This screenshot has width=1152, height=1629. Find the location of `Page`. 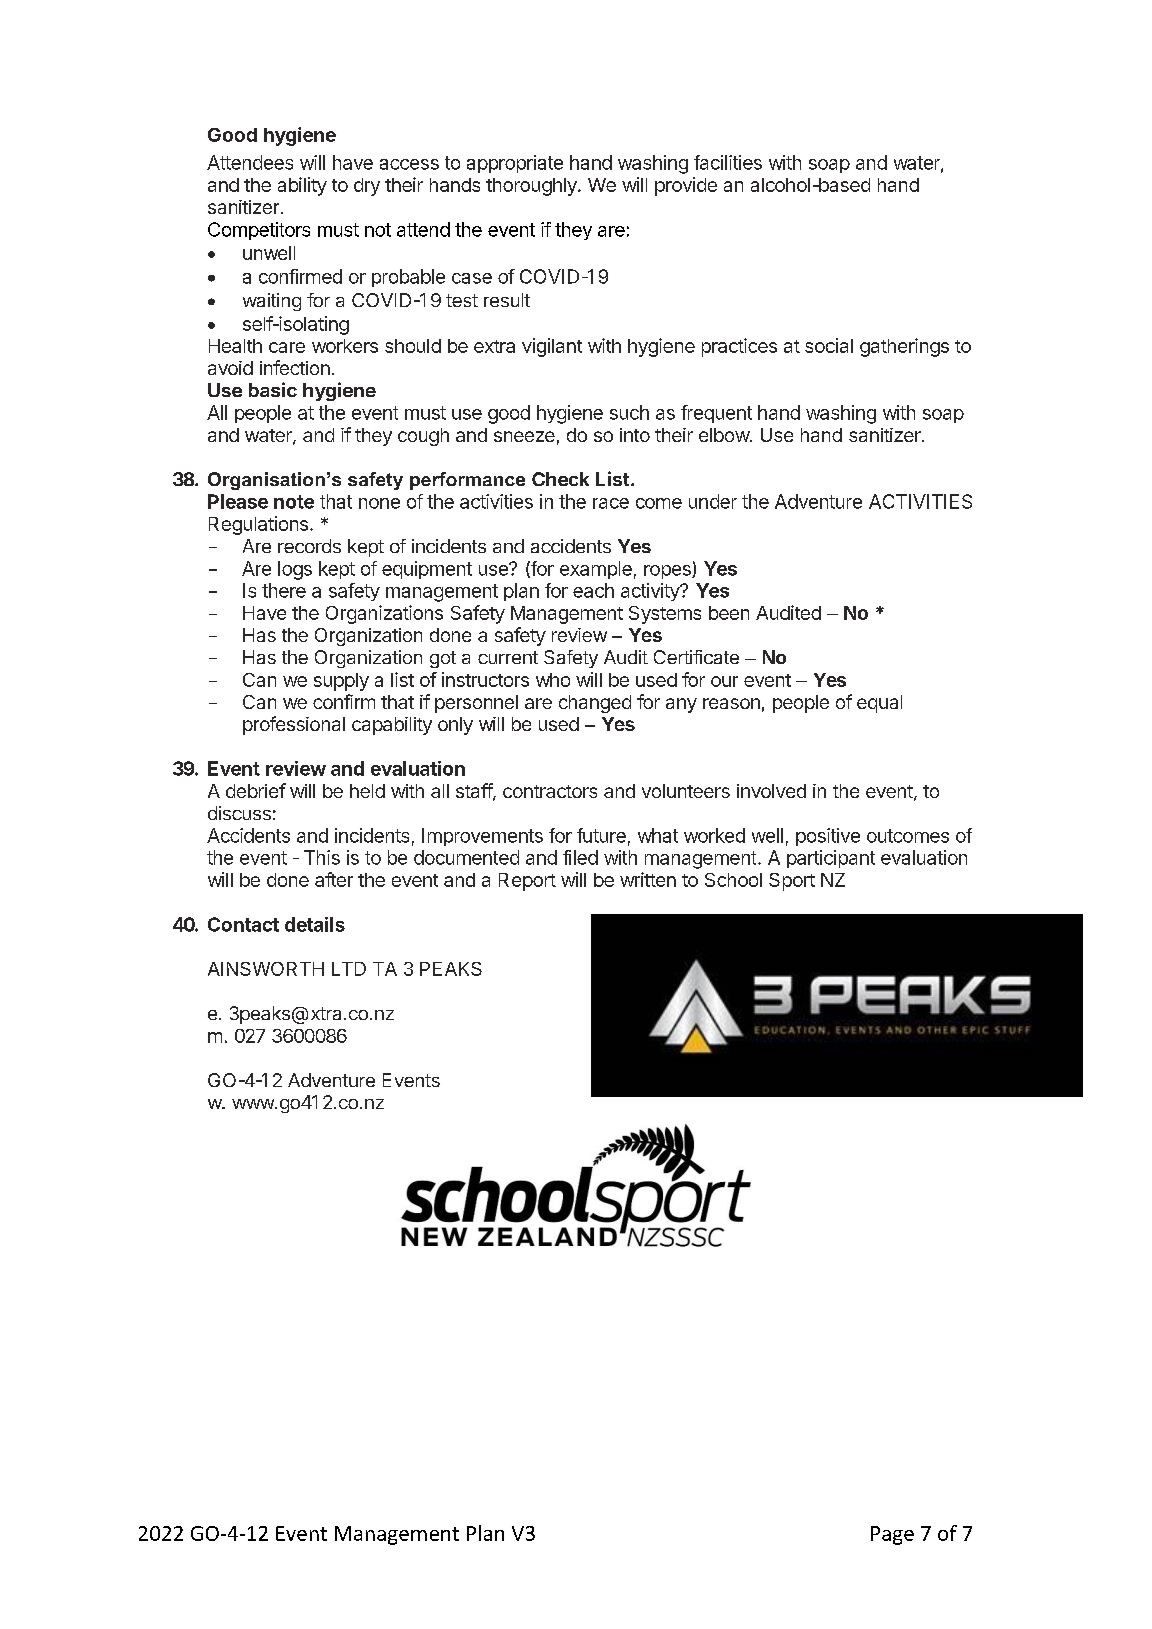

Page is located at coordinates (892, 1535).
